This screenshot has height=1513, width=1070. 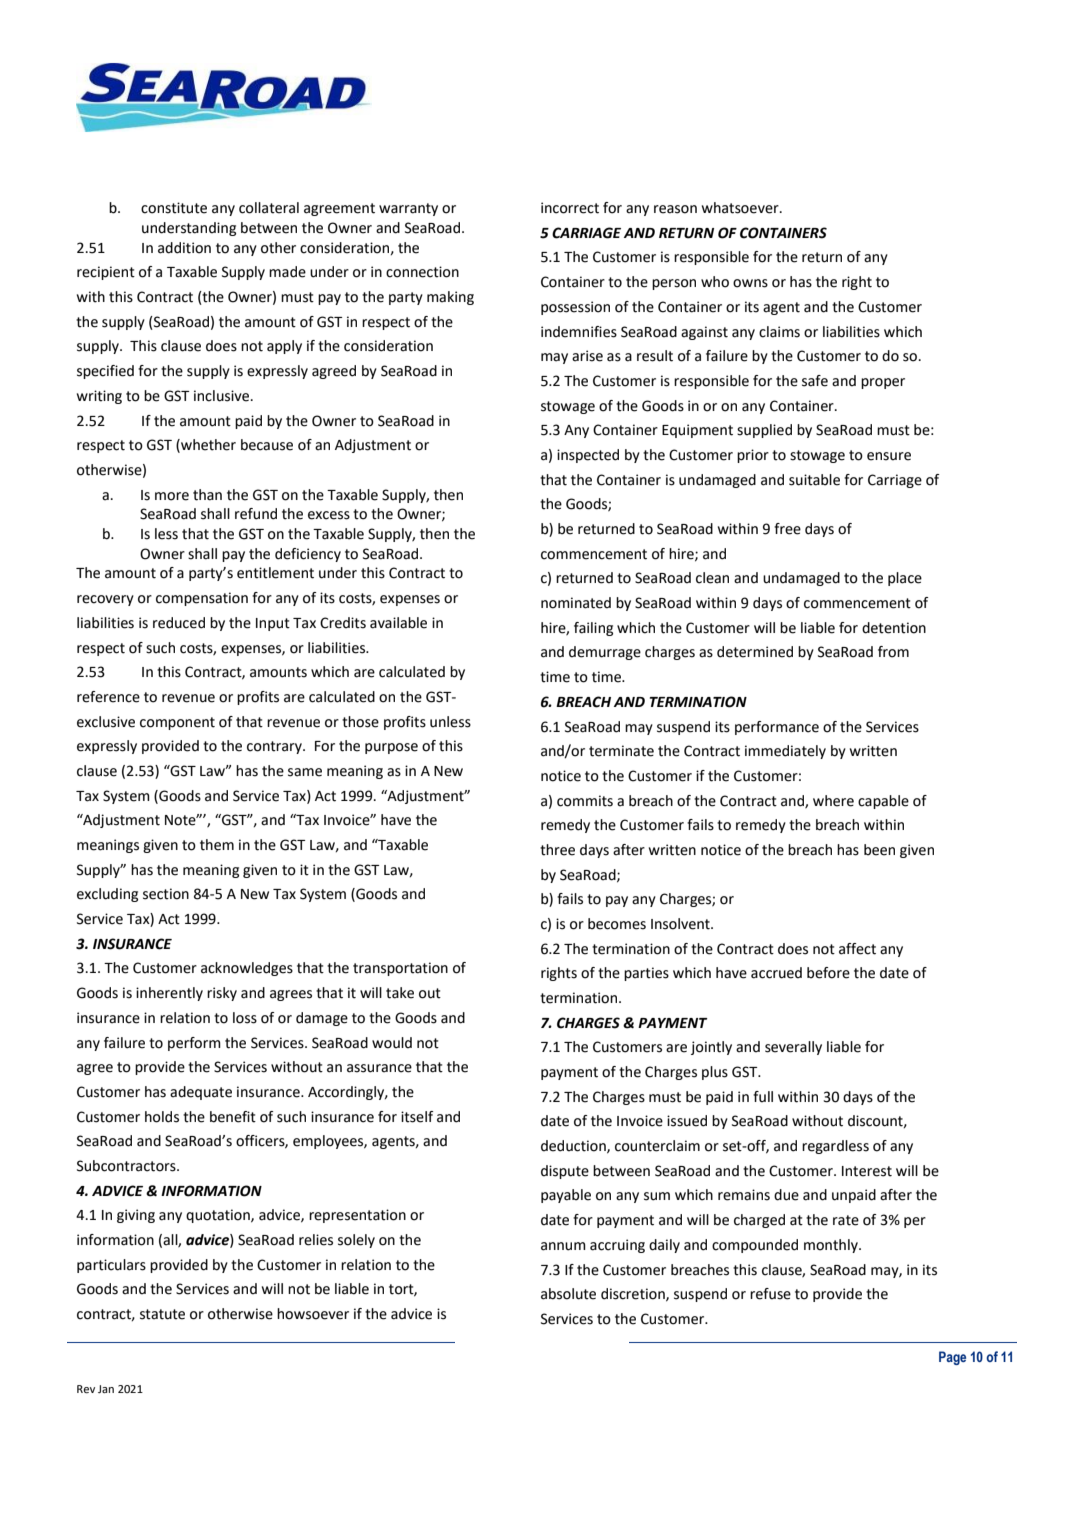 I want to click on where, so click(x=833, y=801).
